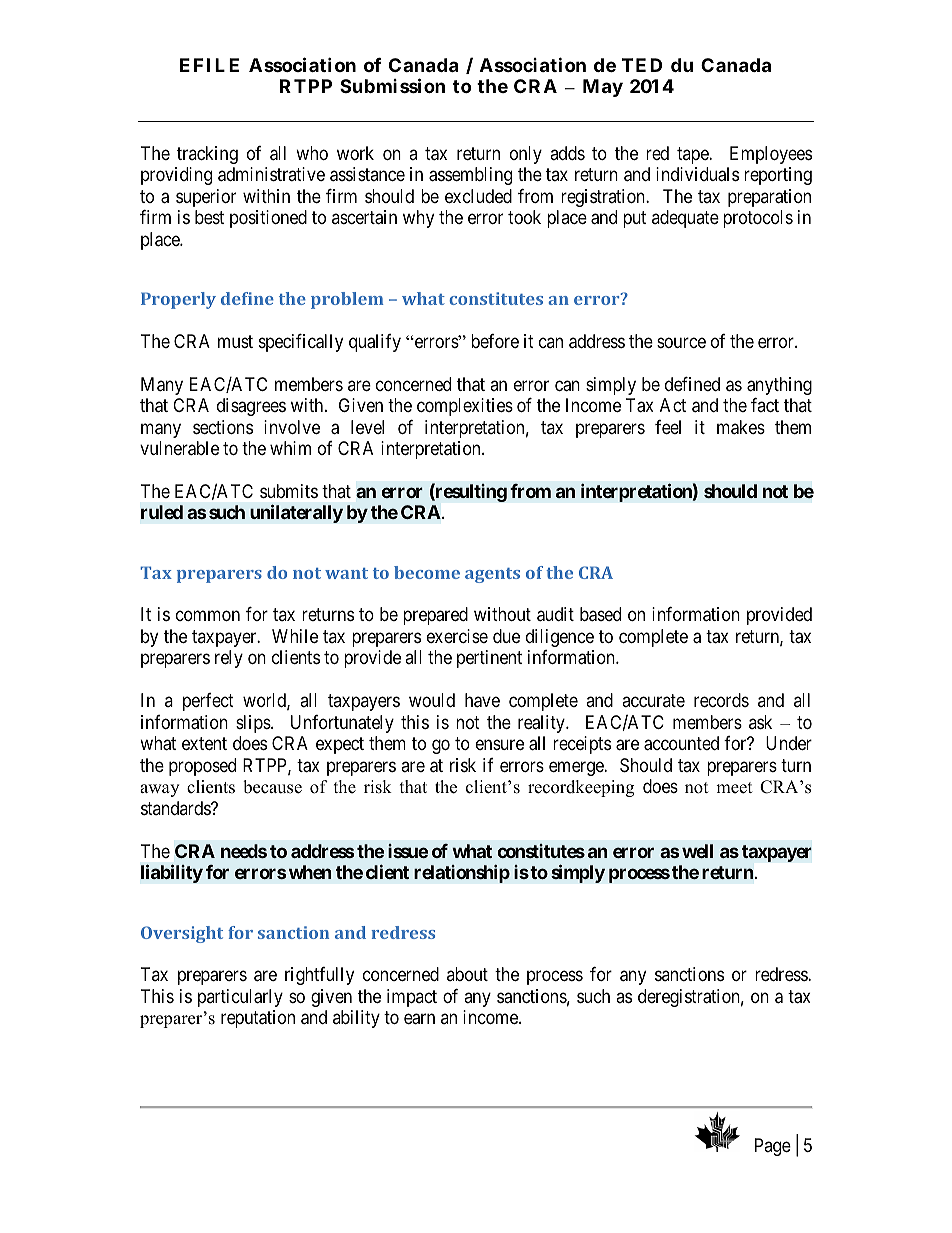 The width and height of the page is (952, 1233). I want to click on records, so click(721, 700).
